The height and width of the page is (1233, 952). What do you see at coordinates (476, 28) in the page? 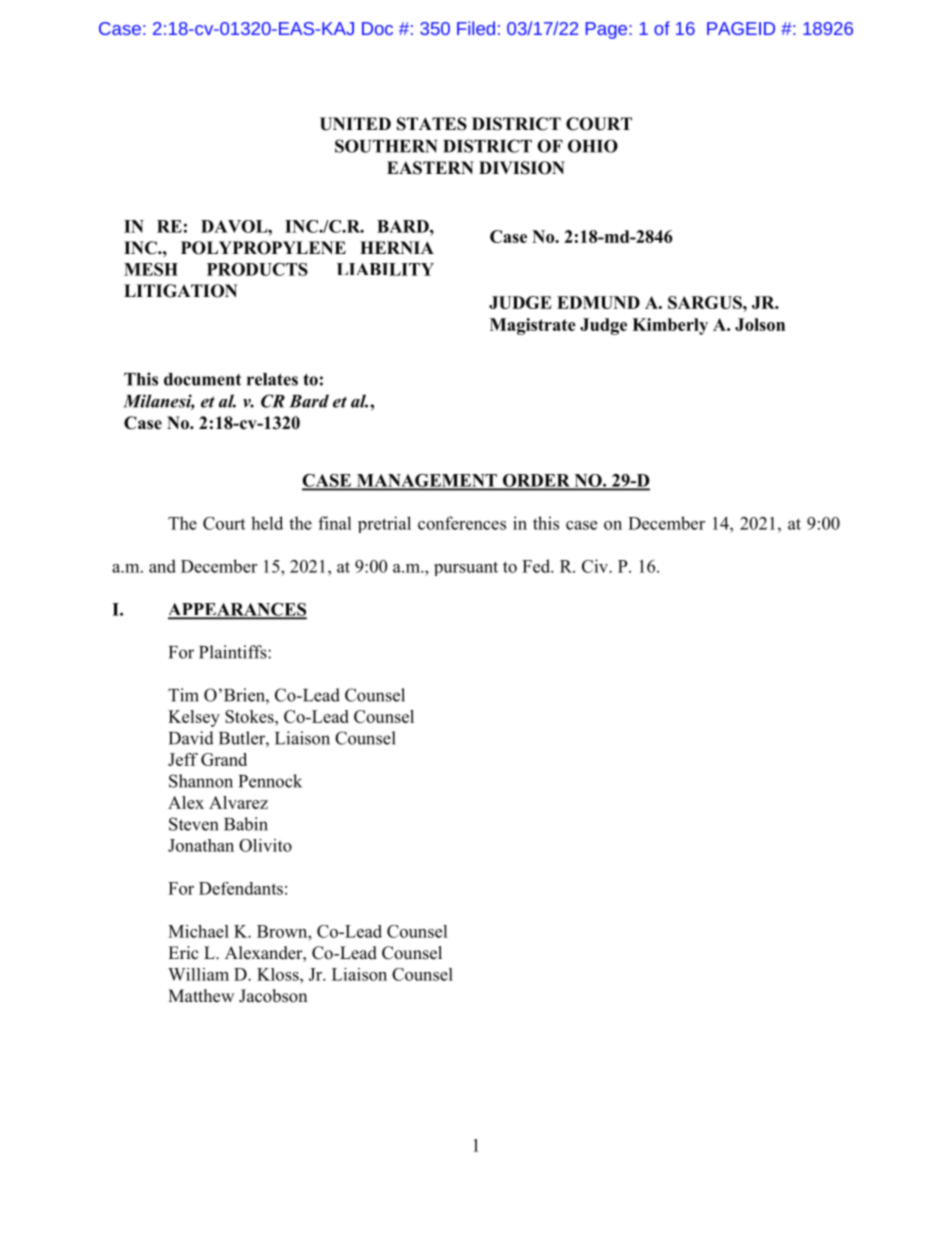
I see `Filed` at bounding box center [476, 28].
